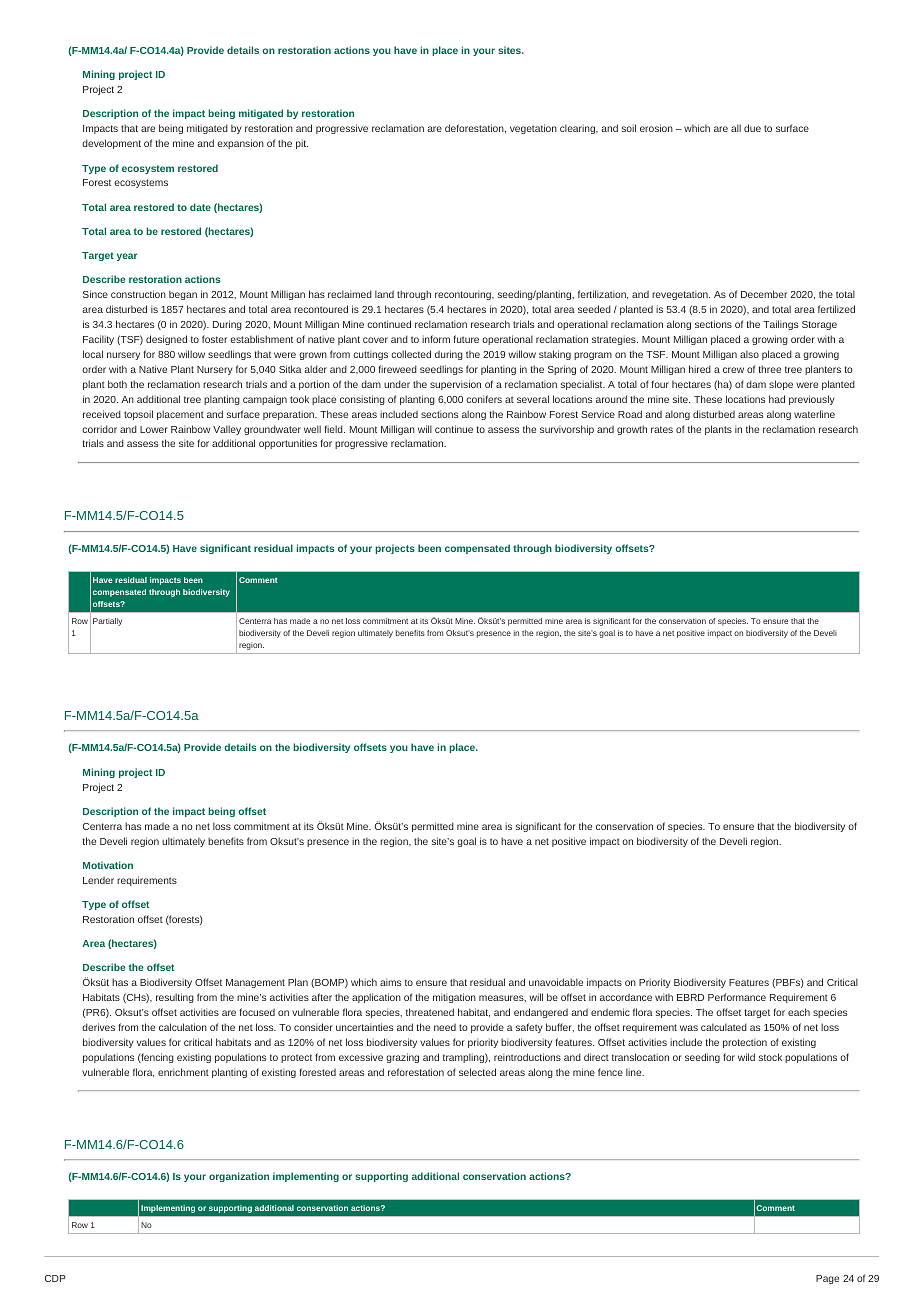 Image resolution: width=924 pixels, height=1308 pixels. I want to click on crew, so click(733, 370).
